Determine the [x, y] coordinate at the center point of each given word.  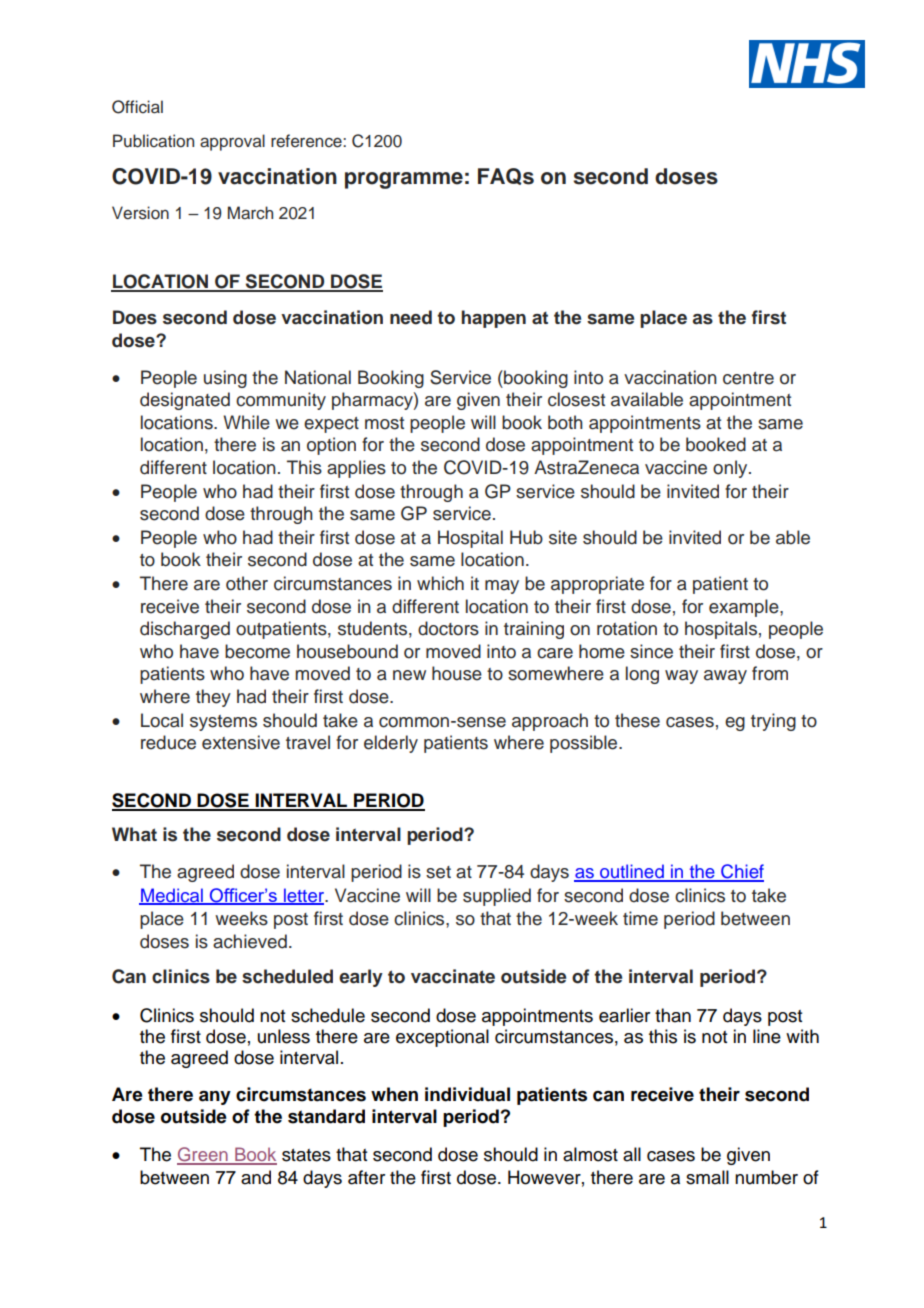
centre [748, 378]
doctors [448, 628]
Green [203, 1155]
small [707, 1177]
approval [232, 142]
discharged [185, 630]
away [725, 677]
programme [404, 180]
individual [467, 1094]
